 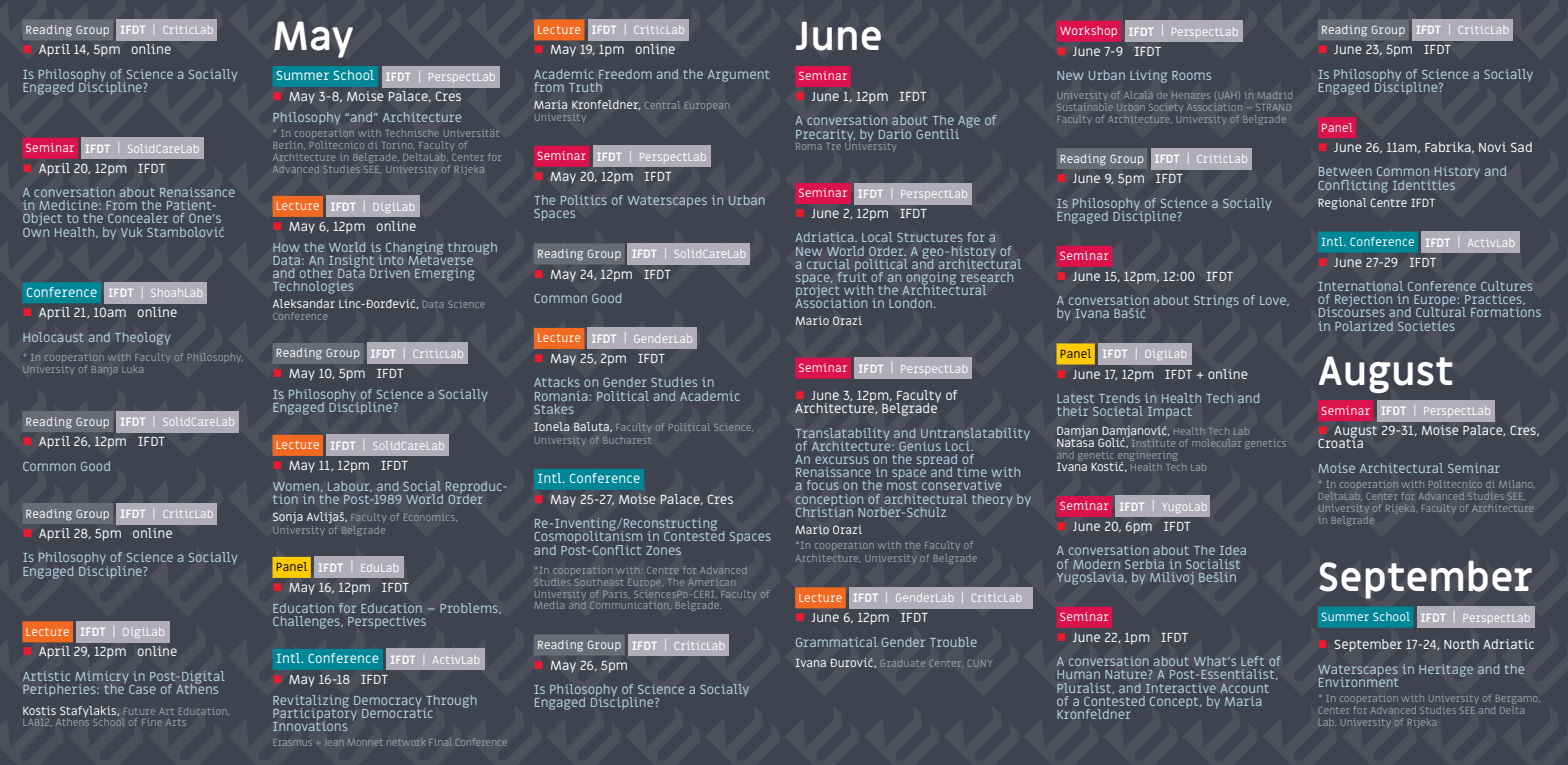 I want to click on Politics, so click(x=584, y=200).
